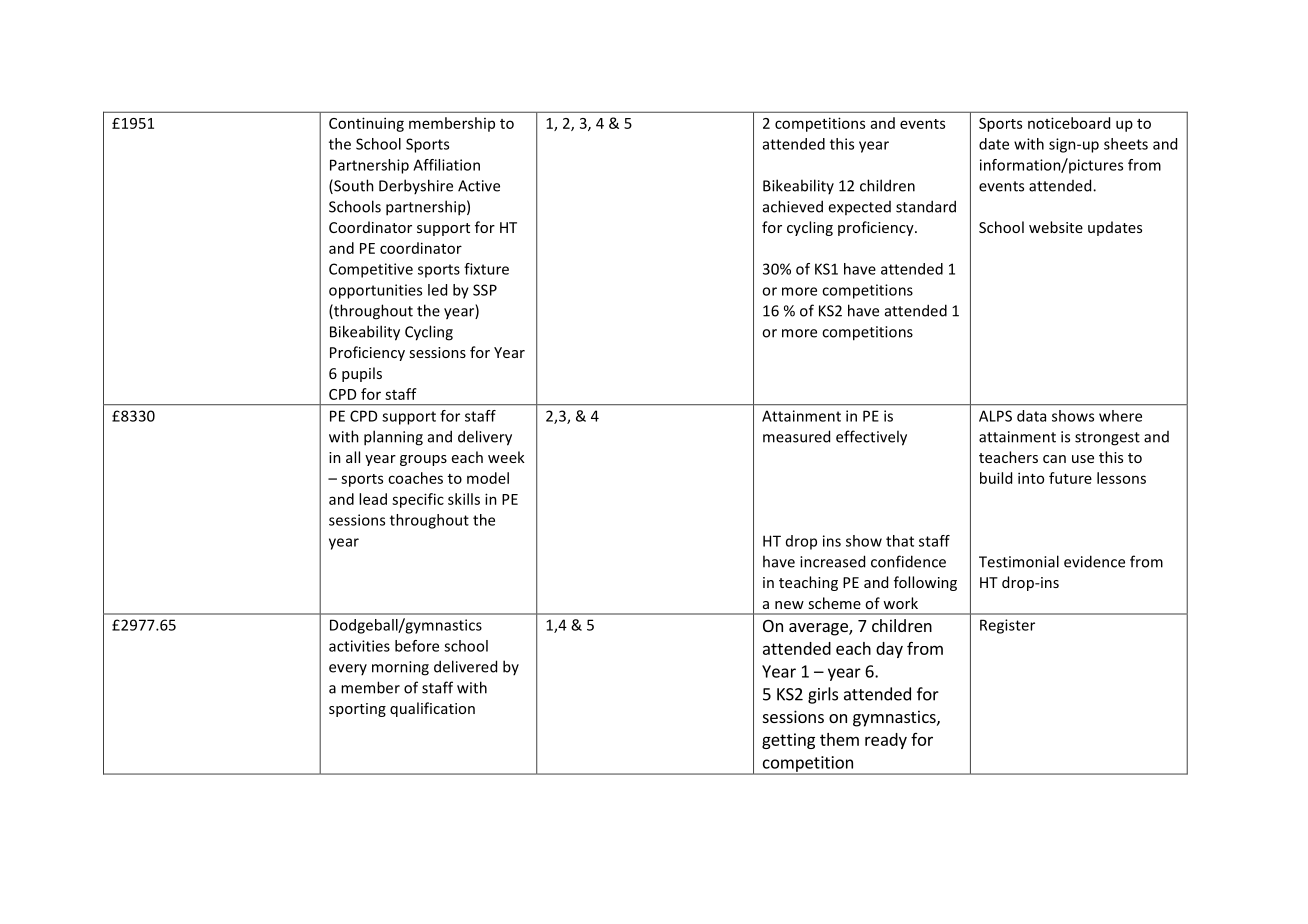 This document has height=924, width=1308. I want to click on achieved, so click(793, 206).
